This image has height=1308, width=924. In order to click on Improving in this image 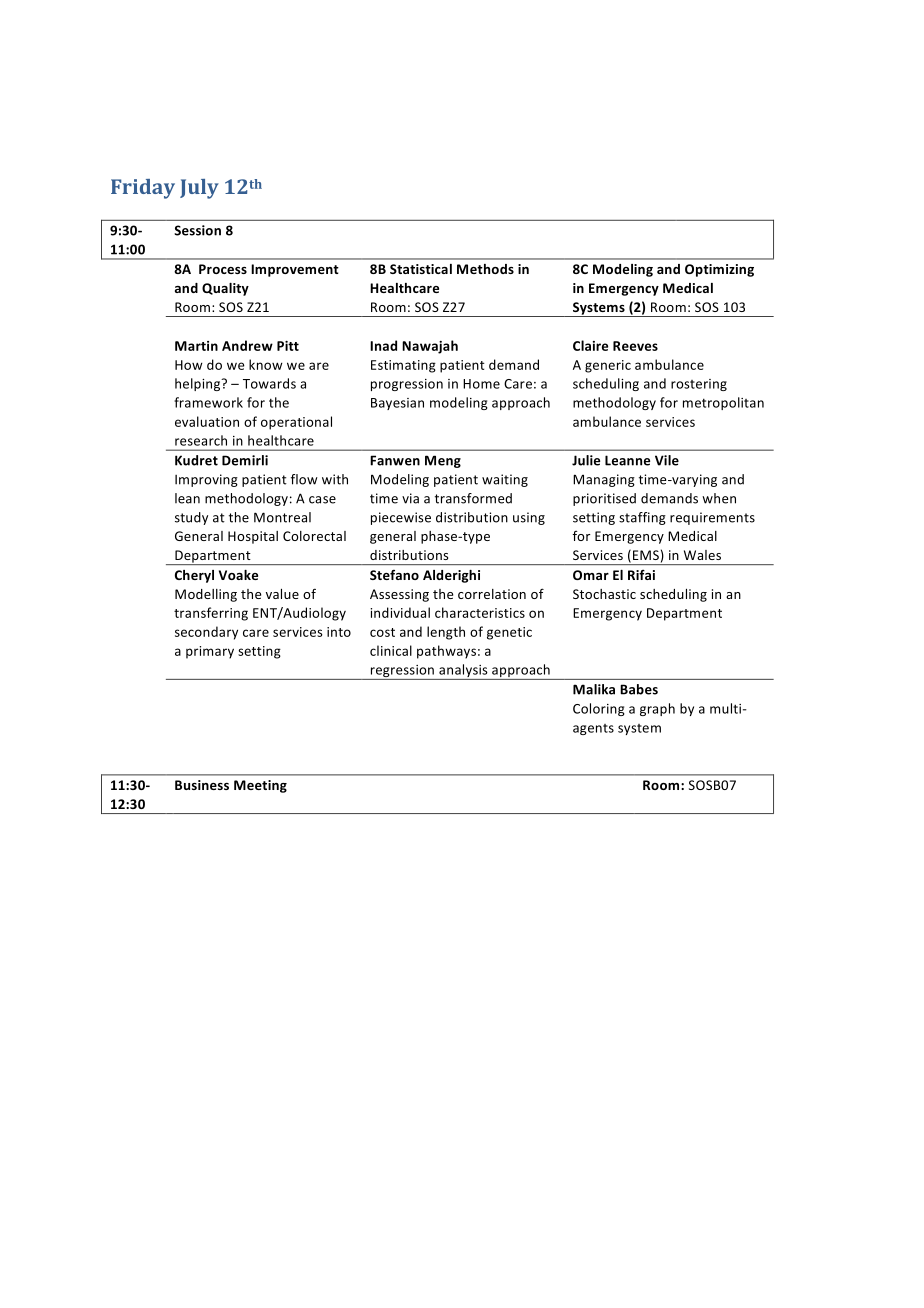, I will do `click(206, 480)`.
